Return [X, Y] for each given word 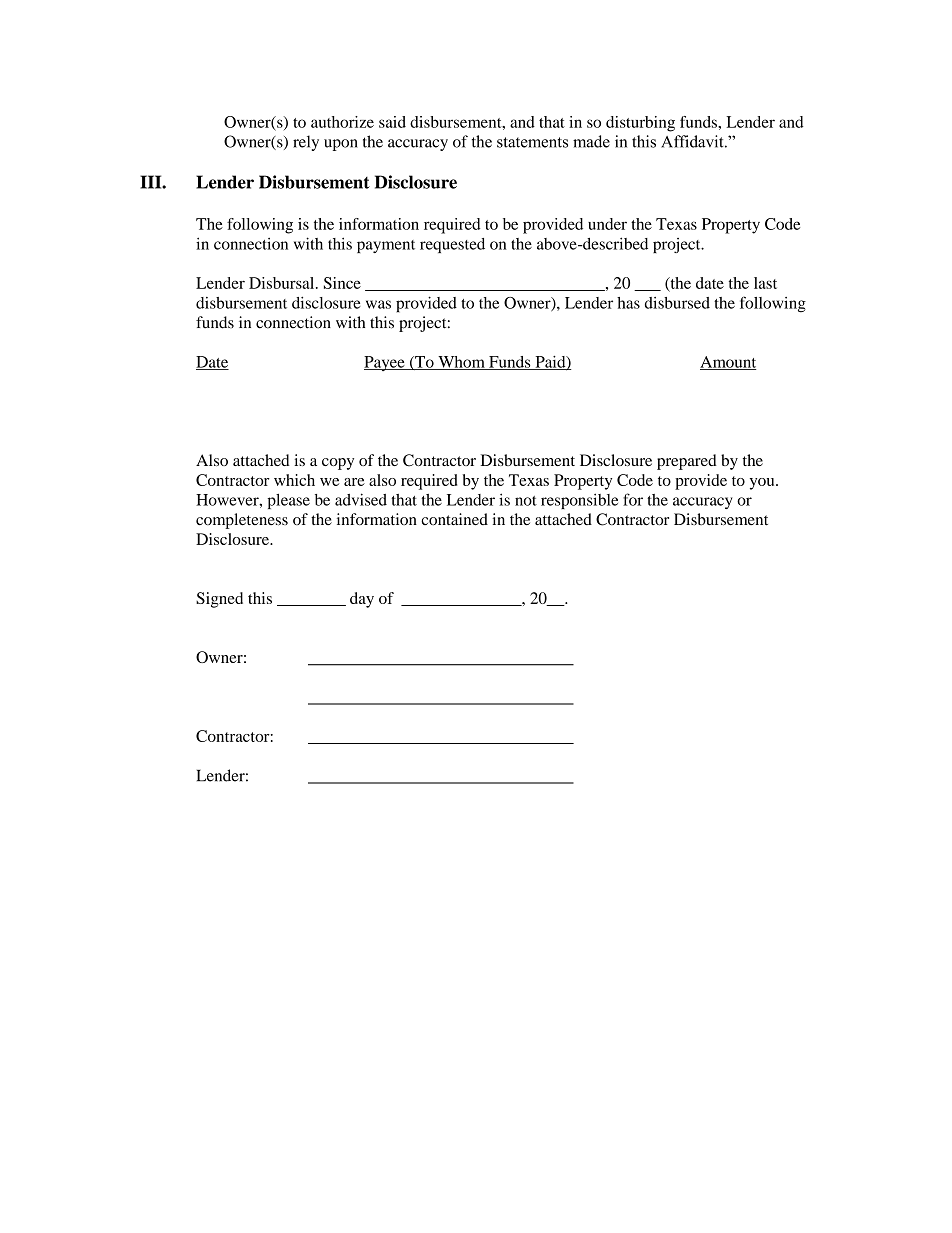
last [765, 283]
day [362, 600]
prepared [687, 462]
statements [532, 142]
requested [452, 245]
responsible [579, 501]
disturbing [640, 124]
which [294, 480]
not [526, 501]
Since [342, 283]
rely [306, 143]
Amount [728, 363]
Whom [461, 363]
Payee [385, 363]
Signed [219, 600]
